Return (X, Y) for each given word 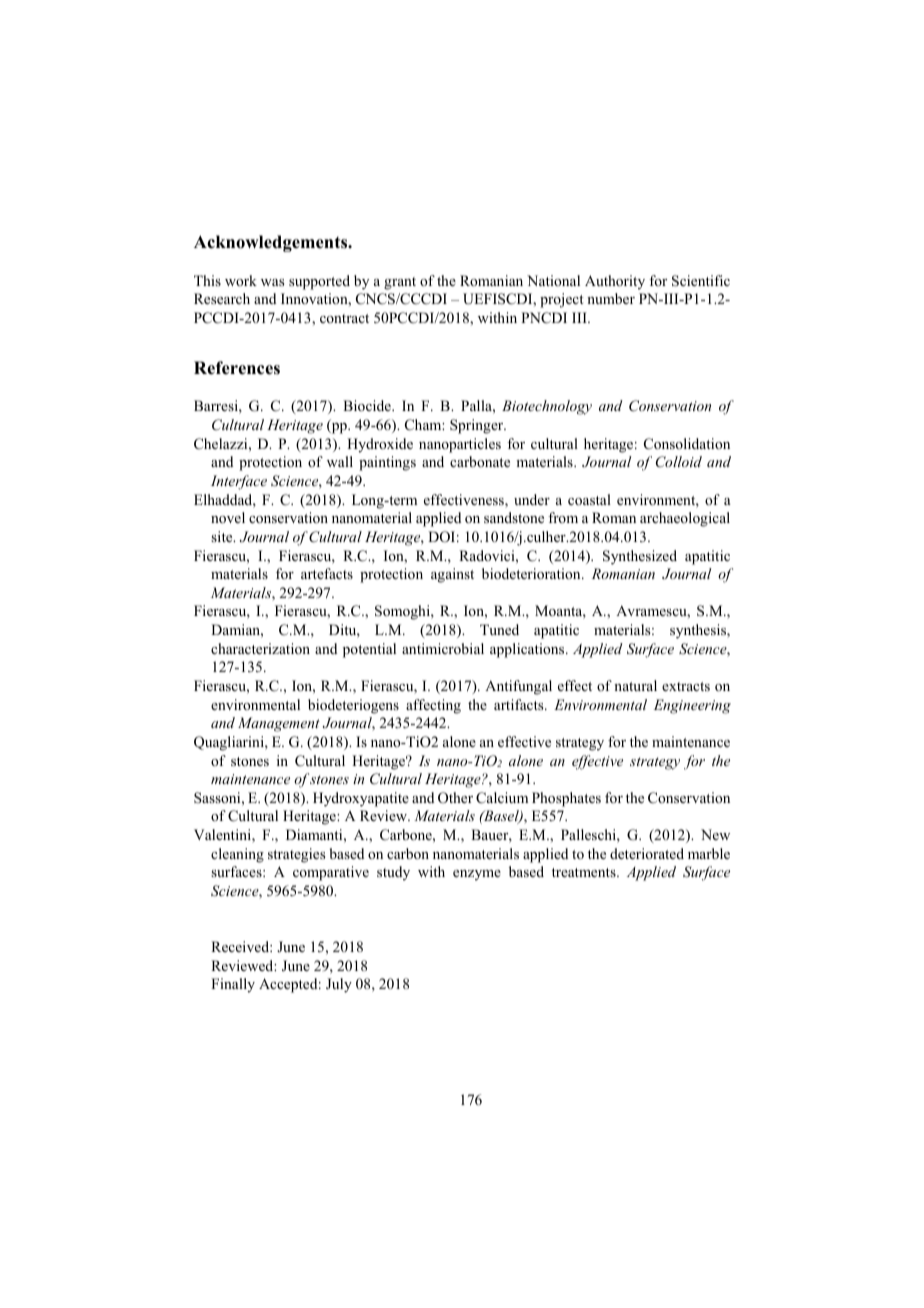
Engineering (692, 706)
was (272, 282)
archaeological (685, 519)
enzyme (477, 875)
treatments (585, 872)
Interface (239, 482)
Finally (233, 985)
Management (279, 724)
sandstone (514, 517)
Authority (615, 282)
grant (400, 283)
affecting (433, 706)
